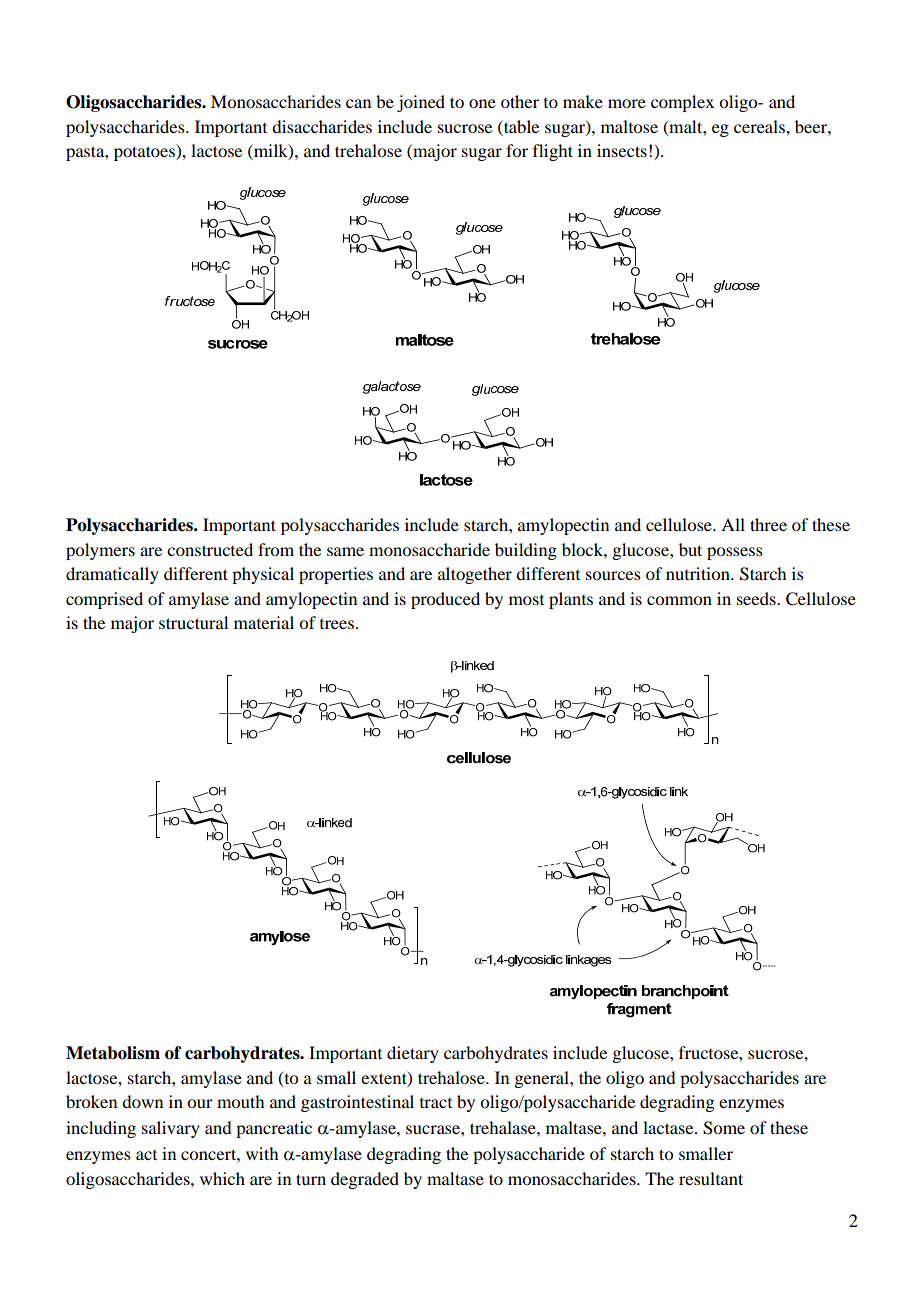 Image resolution: width=924 pixels, height=1308 pixels. Describe the element at coordinates (210, 549) in the page. I see `constructed` at that location.
